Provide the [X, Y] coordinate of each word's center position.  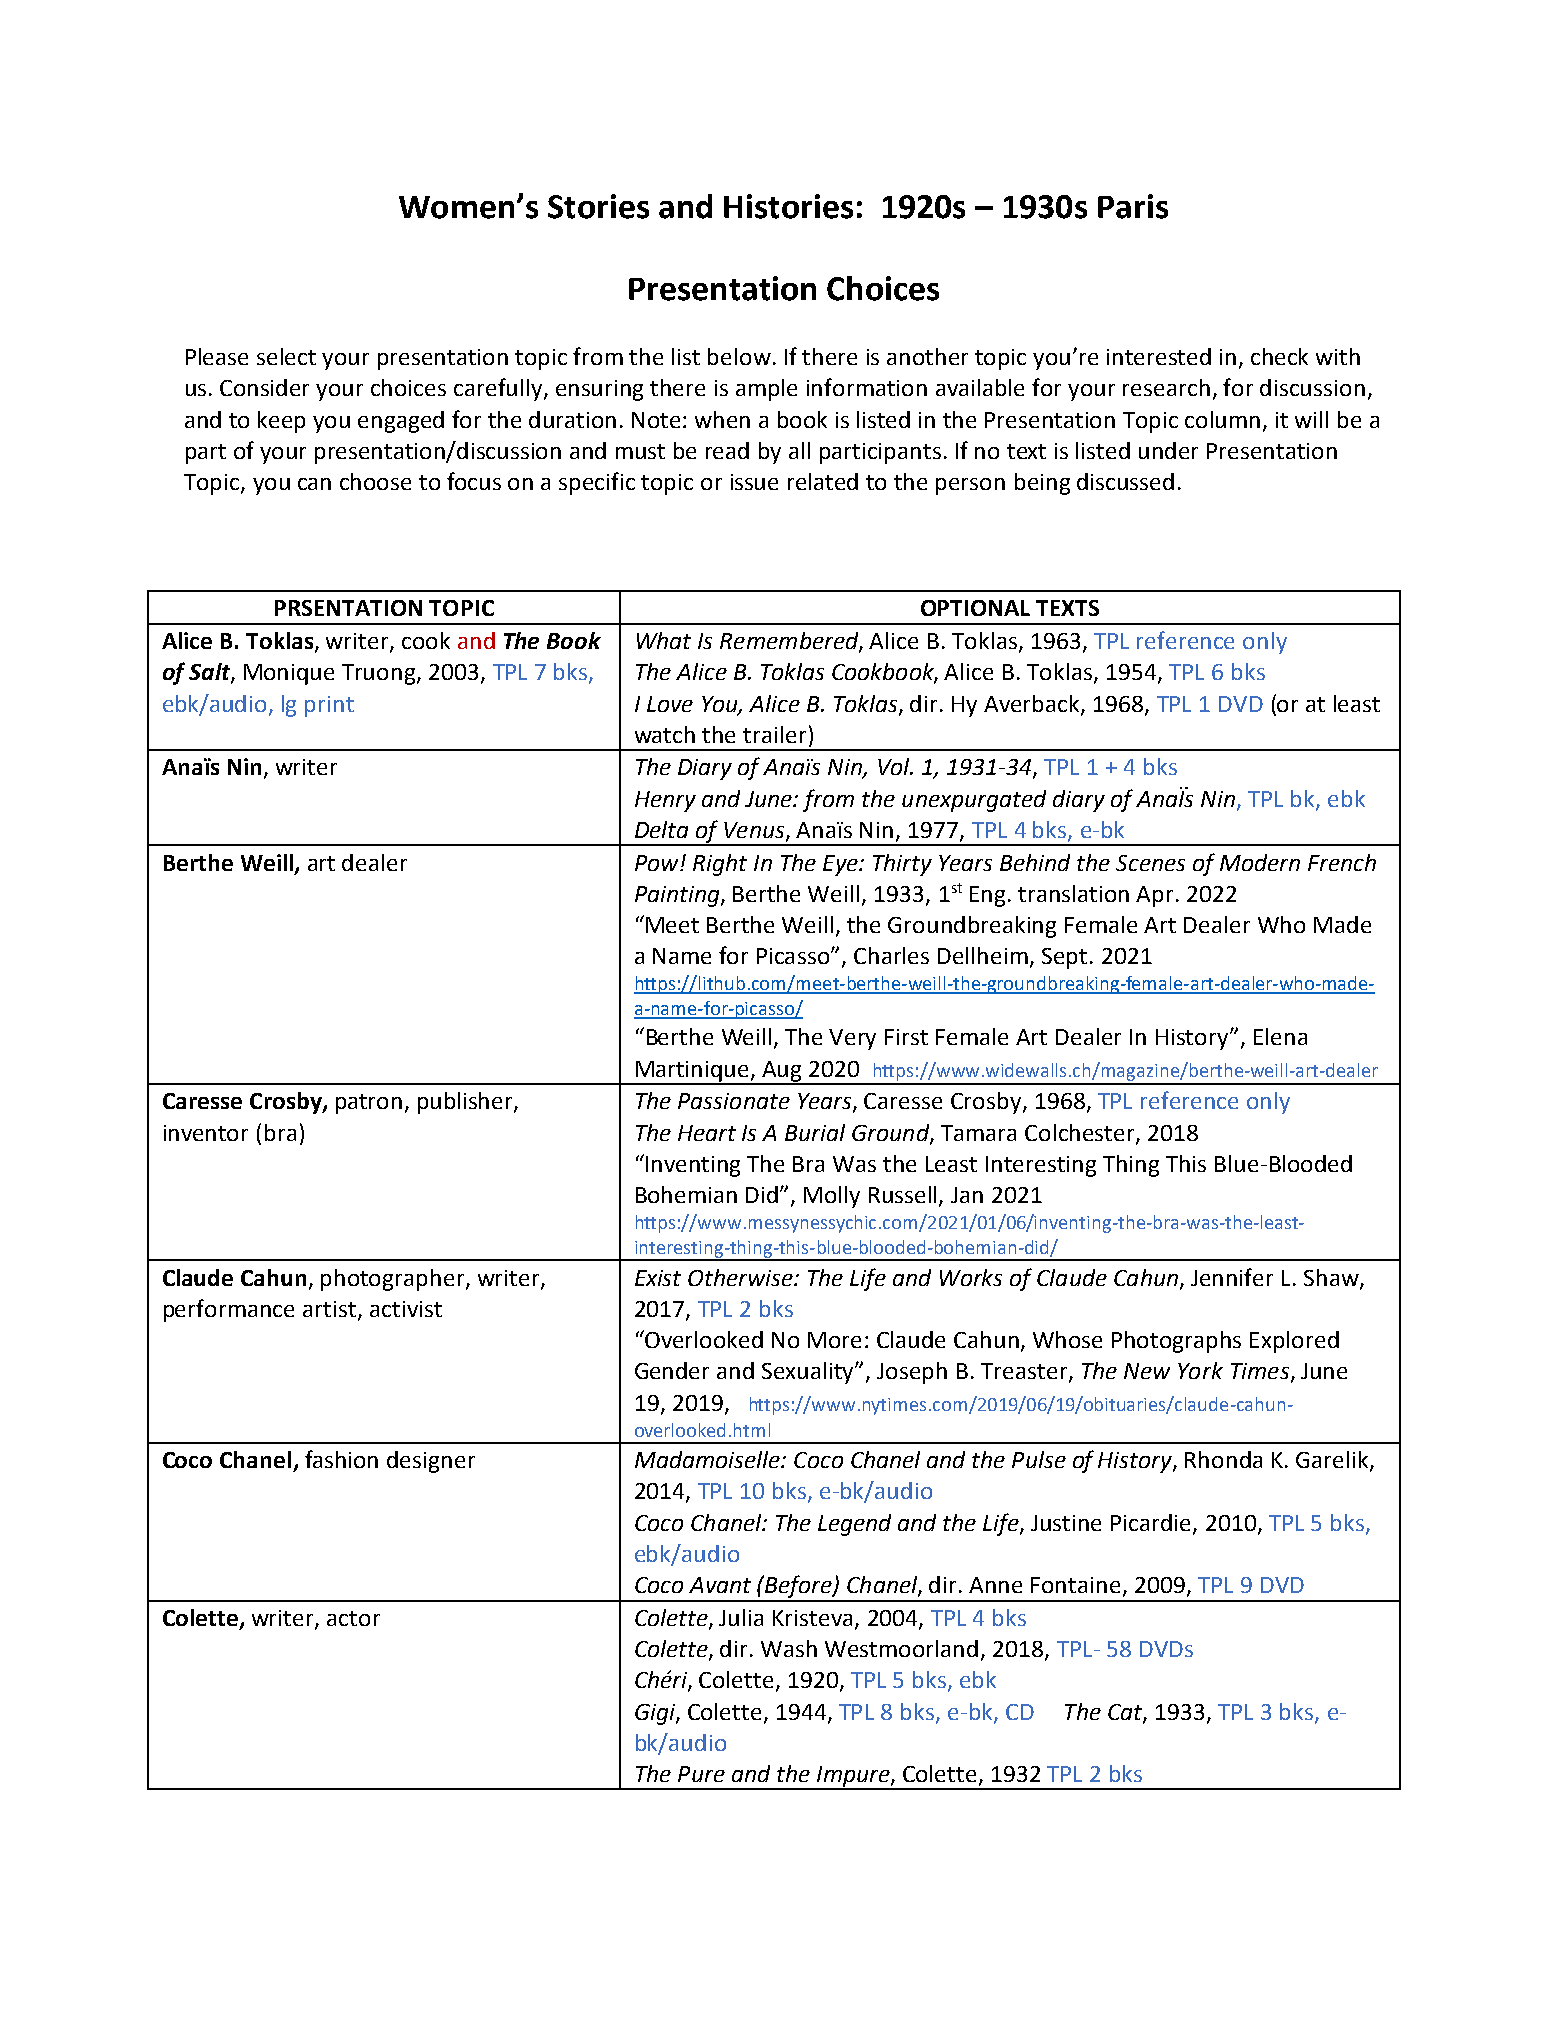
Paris [1133, 206]
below [739, 356]
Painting [678, 896]
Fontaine [1075, 1585]
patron [369, 1104]
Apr [1156, 896]
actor [353, 1618]
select [286, 356]
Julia [741, 1617]
